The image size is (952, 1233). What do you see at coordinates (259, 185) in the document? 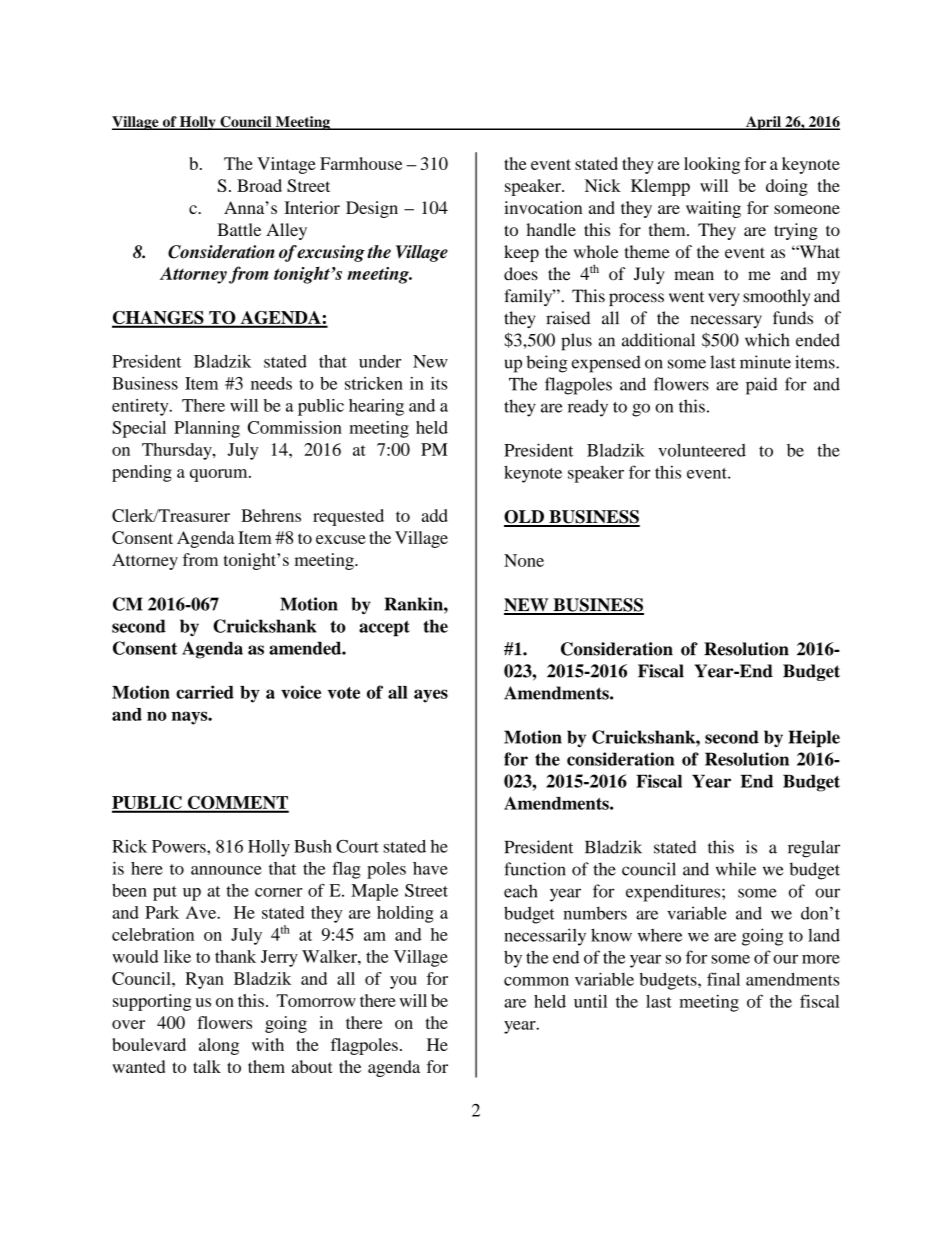
I see `Broad` at bounding box center [259, 185].
